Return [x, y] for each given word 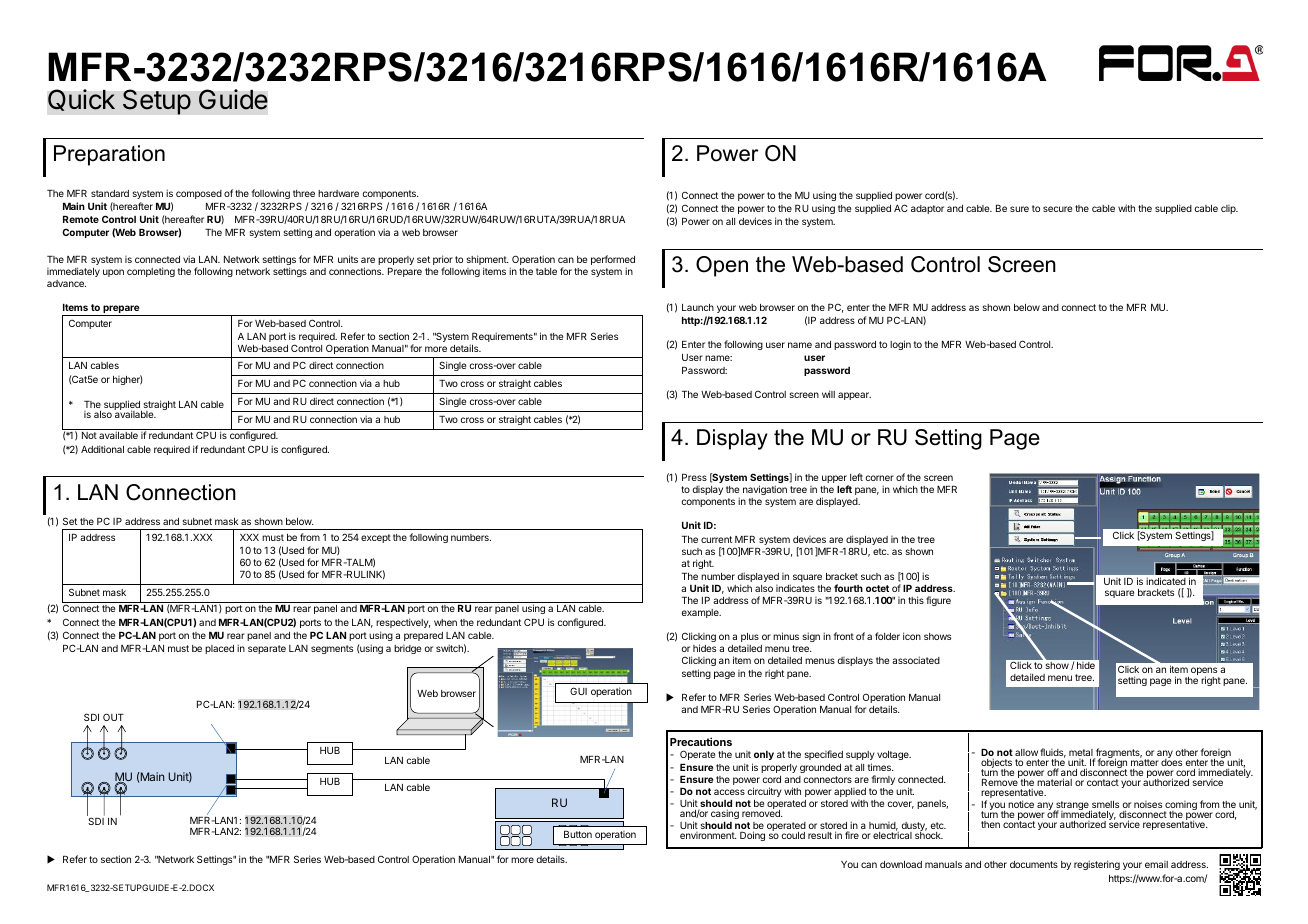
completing [151, 272]
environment [708, 835]
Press [694, 477]
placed [219, 649]
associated [916, 660]
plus [750, 637]
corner [879, 478]
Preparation [109, 155]
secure [1057, 209]
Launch [698, 307]
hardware [338, 193]
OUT [113, 717]
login [900, 345]
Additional [102, 449]
